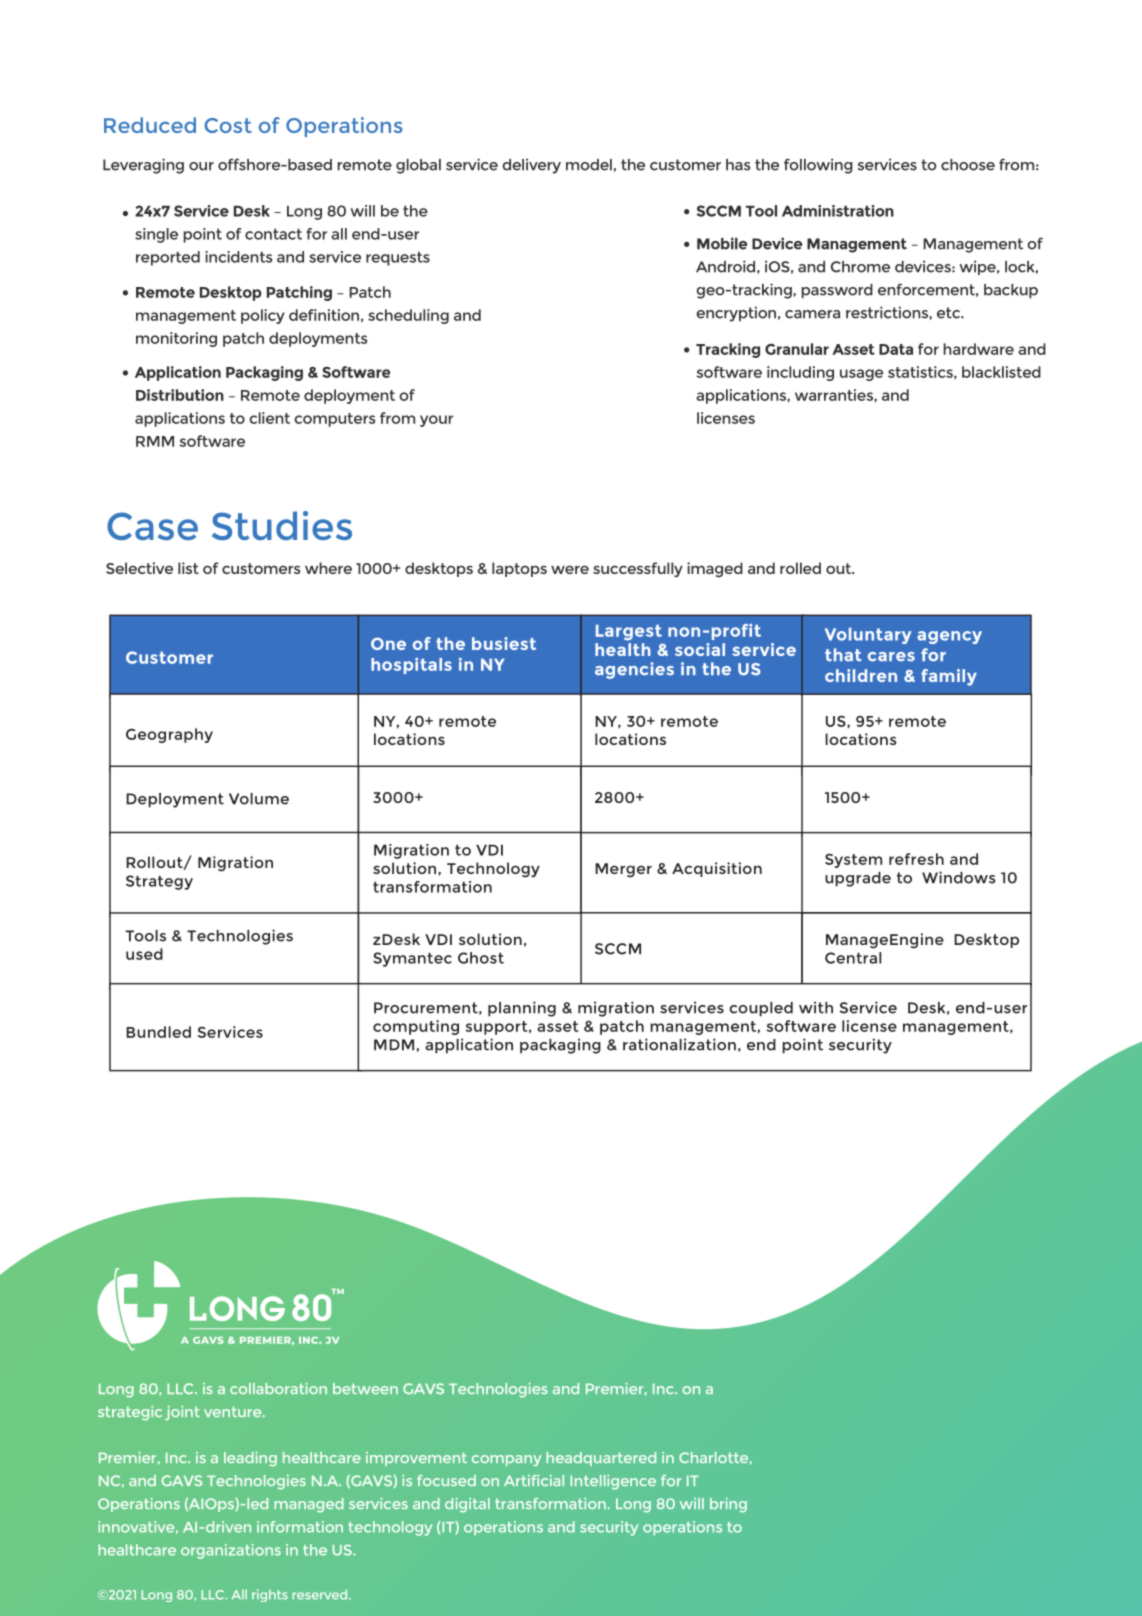  Describe the element at coordinates (968, 165) in the screenshot. I see `choose` at that location.
